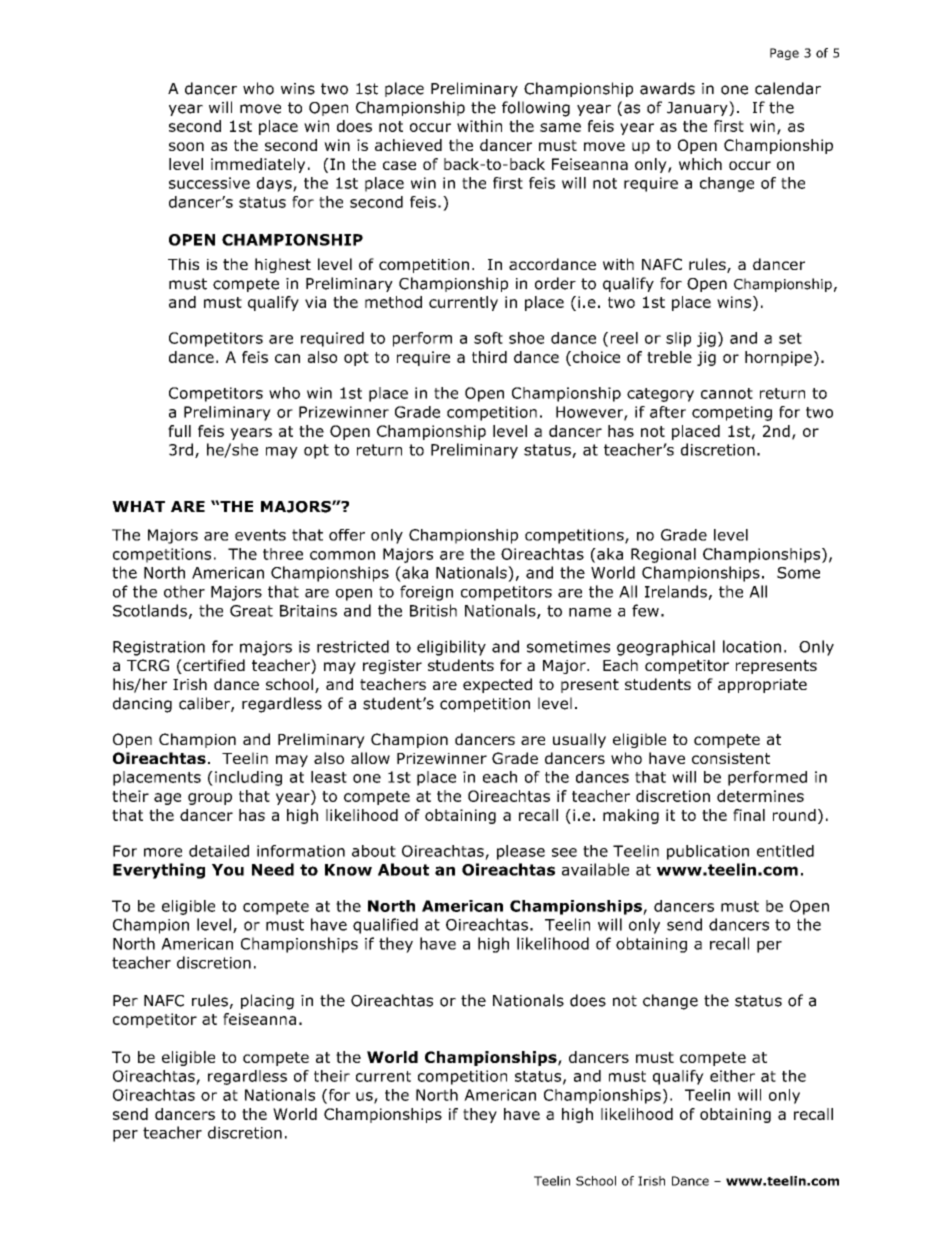 This screenshot has height=1233, width=952. I want to click on consistent, so click(731, 758).
